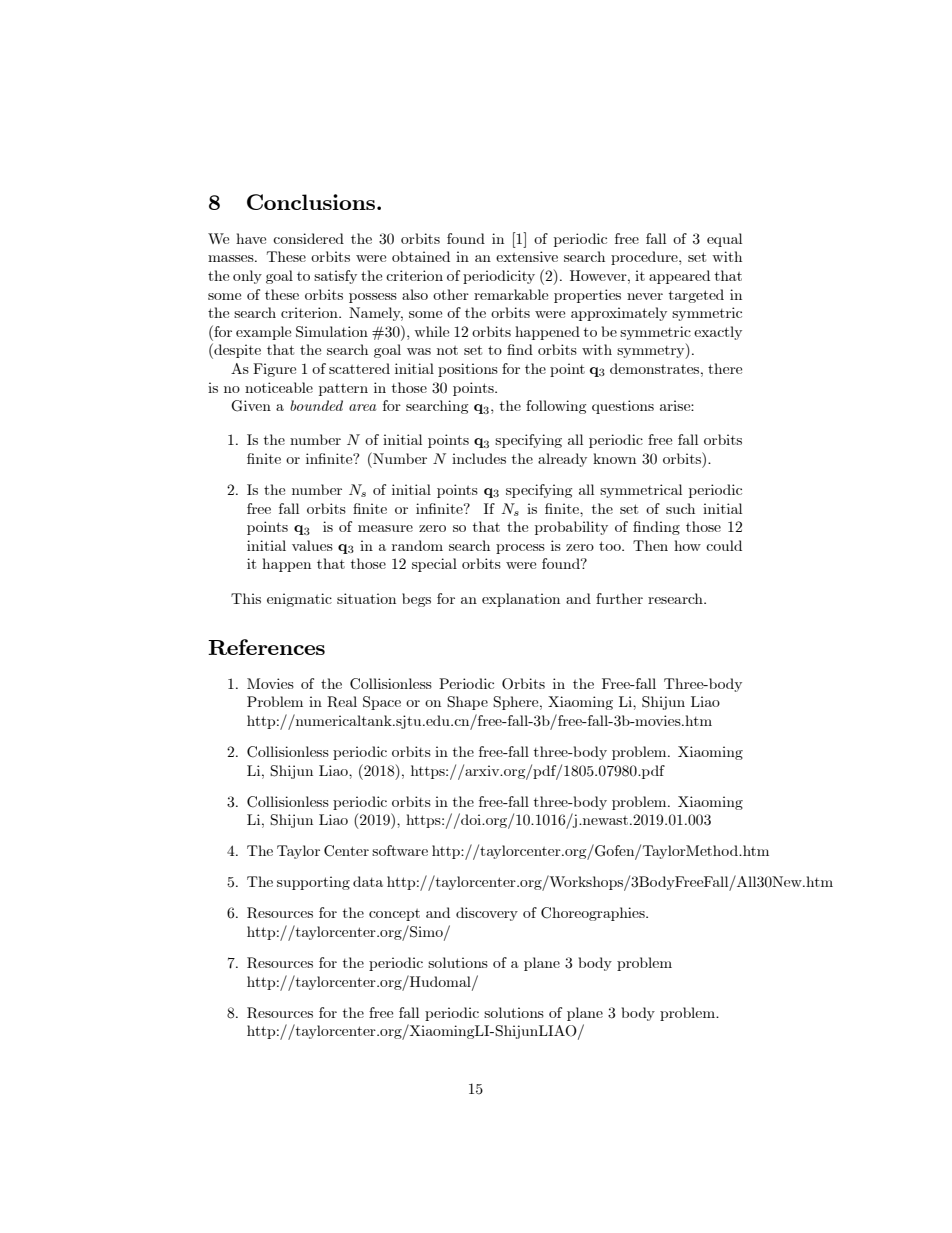  What do you see at coordinates (487, 914) in the image?
I see `discovery` at bounding box center [487, 914].
